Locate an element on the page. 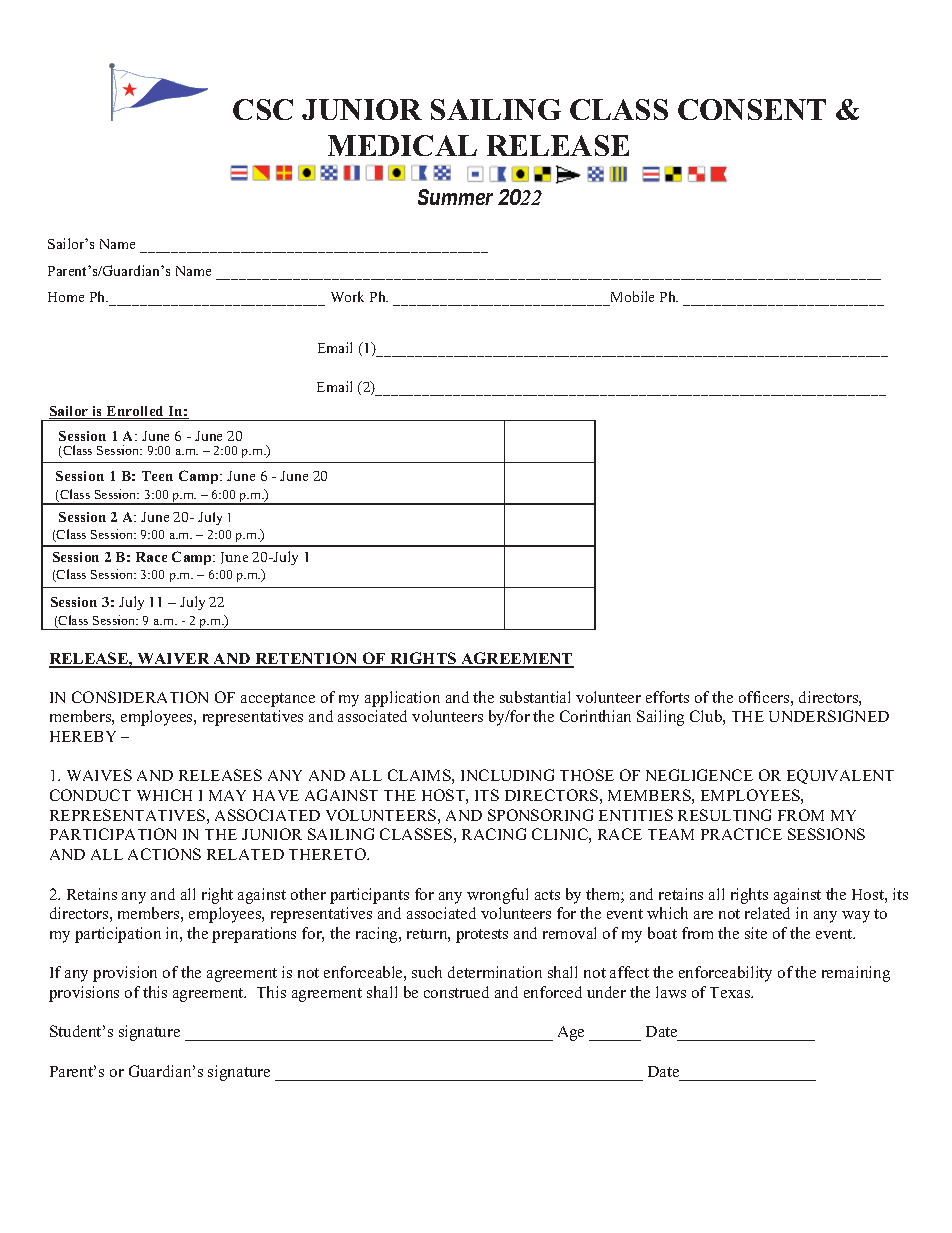  CONSIDERATION is located at coordinates (140, 697).
